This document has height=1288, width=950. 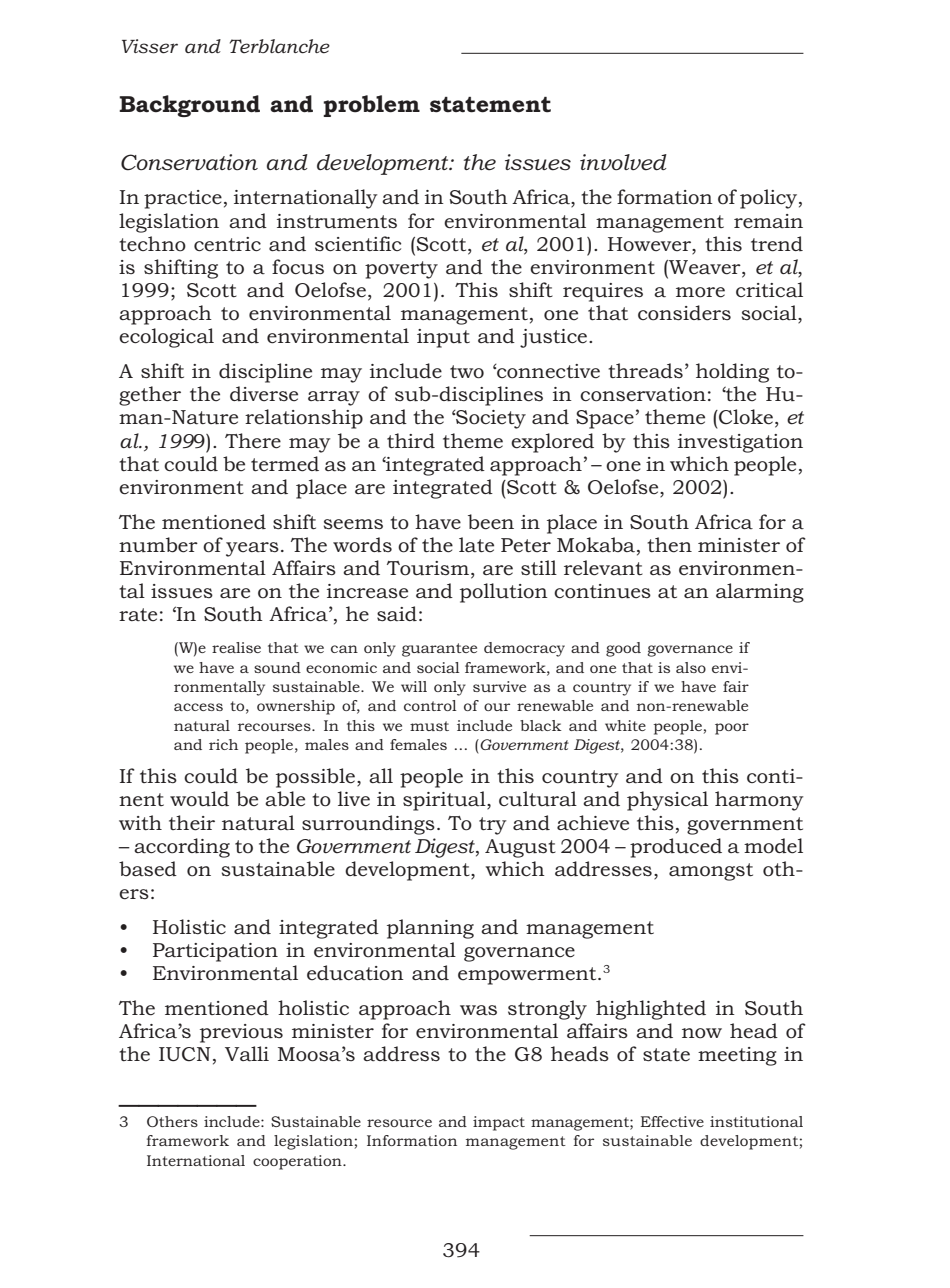 I want to click on There, so click(x=253, y=441).
